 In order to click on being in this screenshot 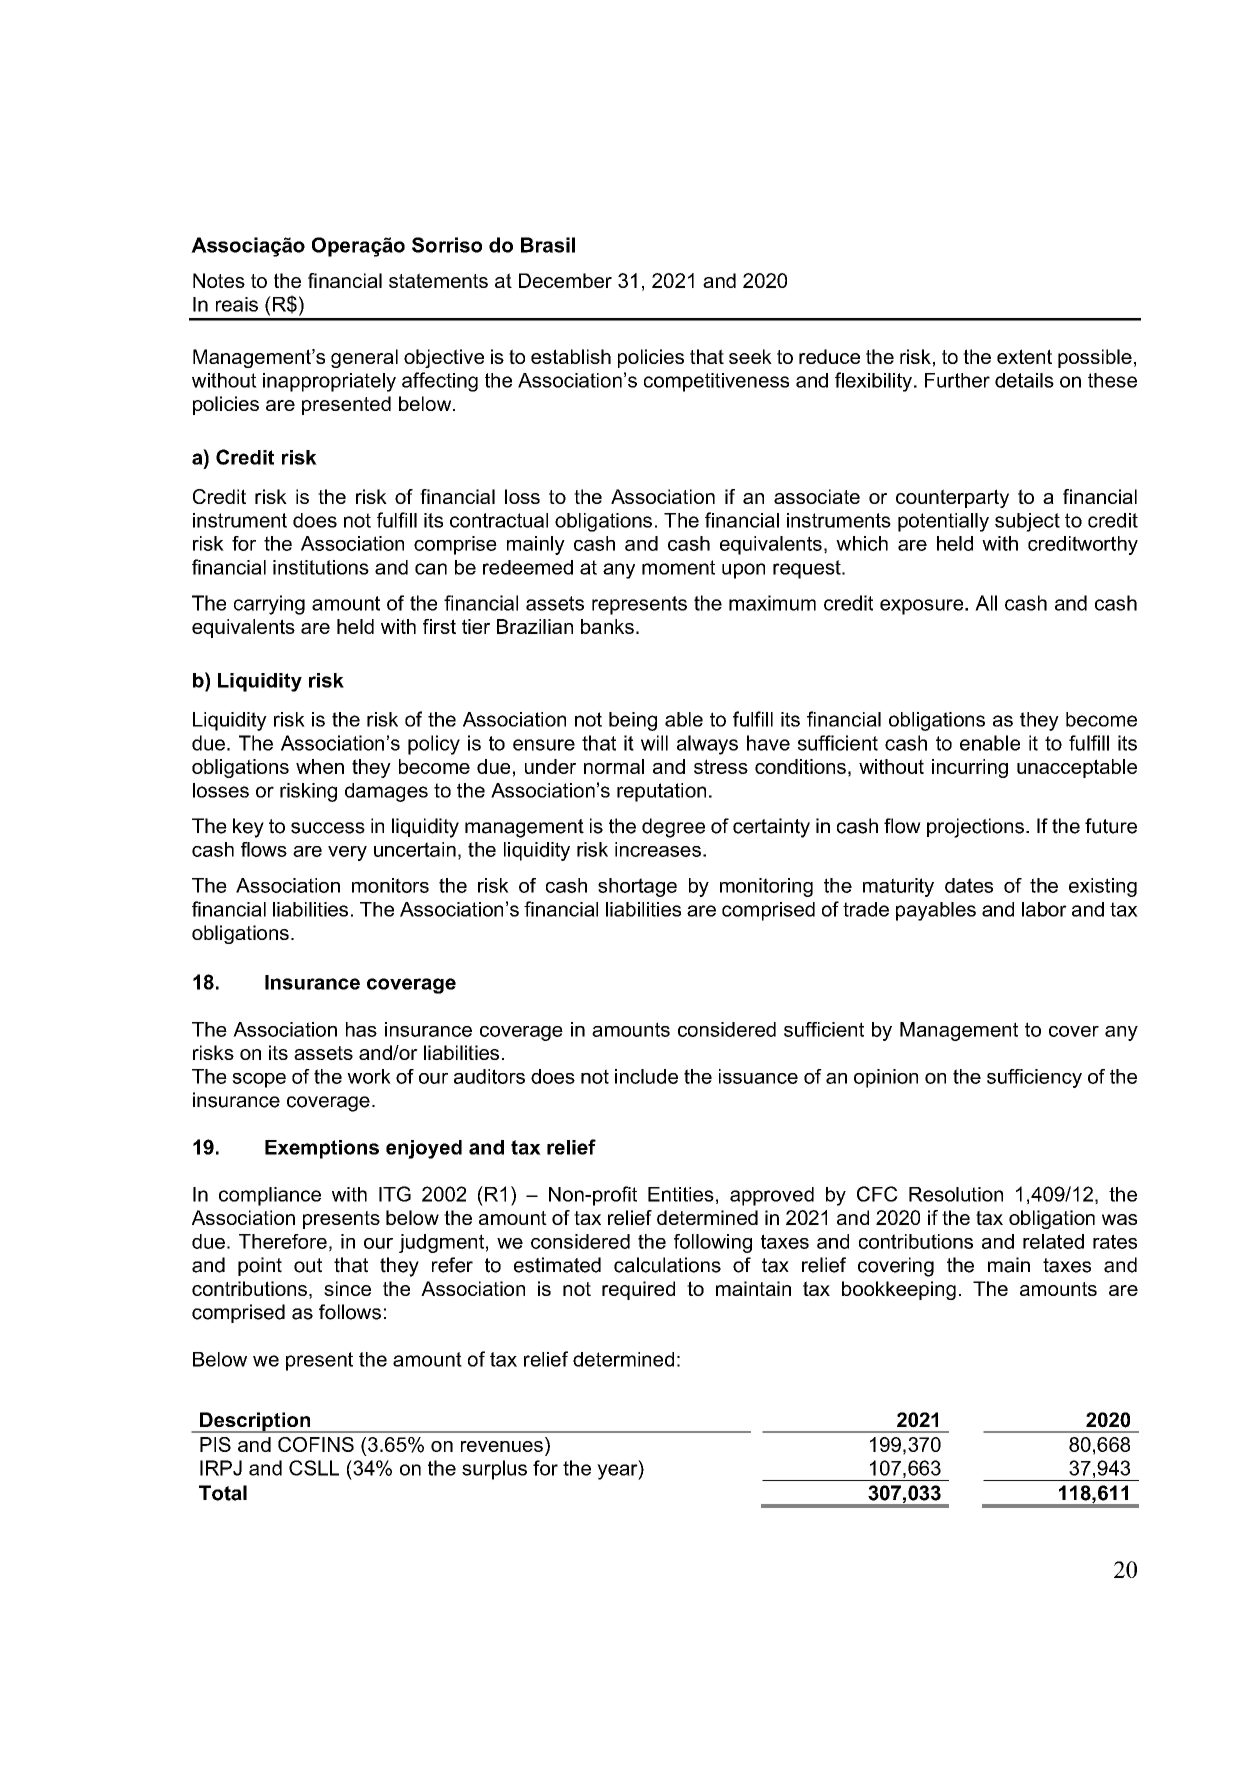, I will do `click(633, 721)`.
